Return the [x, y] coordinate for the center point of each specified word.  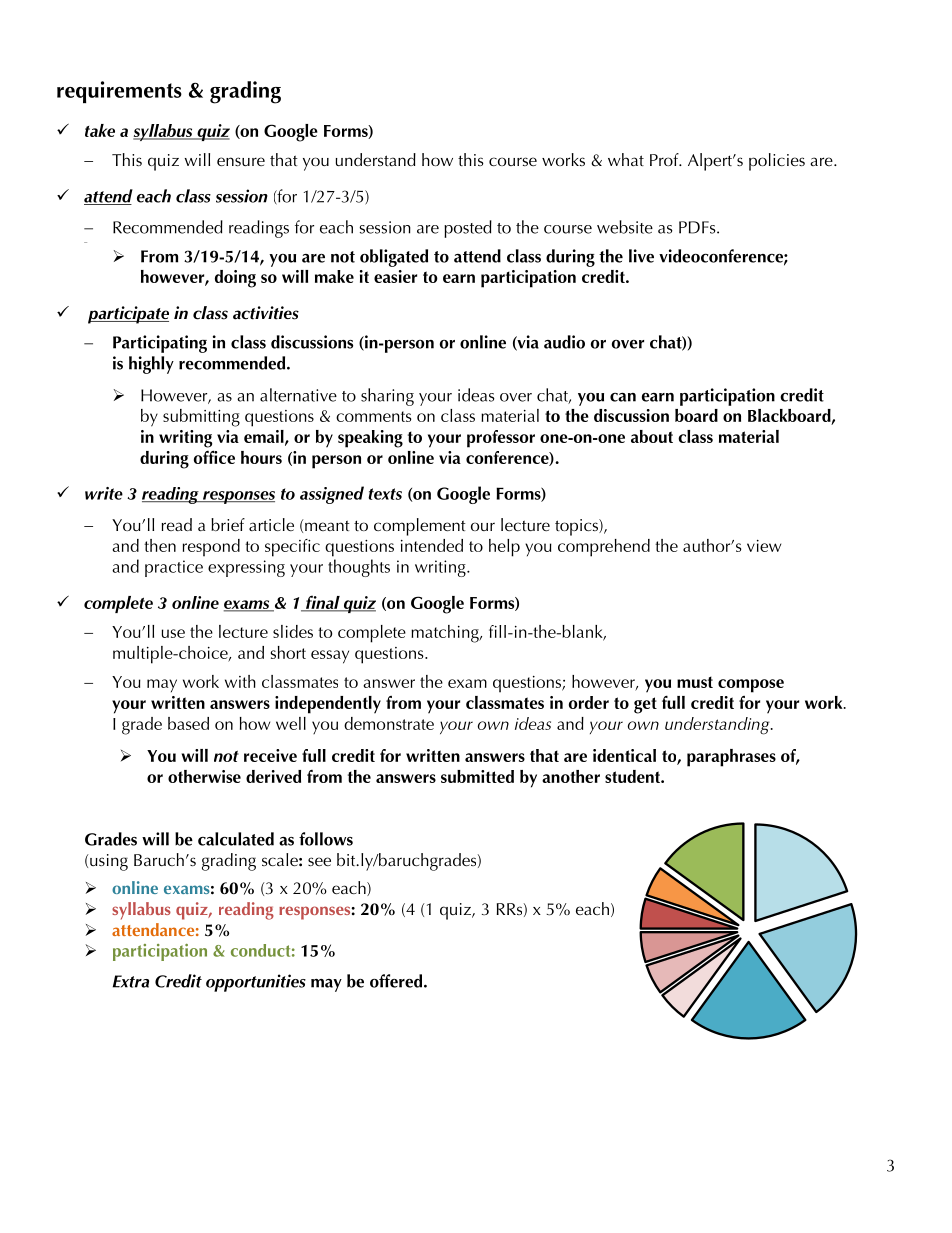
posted [468, 229]
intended [432, 545]
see [319, 861]
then [160, 545]
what [626, 159]
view [764, 546]
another [571, 776]
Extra [131, 981]
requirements [119, 92]
